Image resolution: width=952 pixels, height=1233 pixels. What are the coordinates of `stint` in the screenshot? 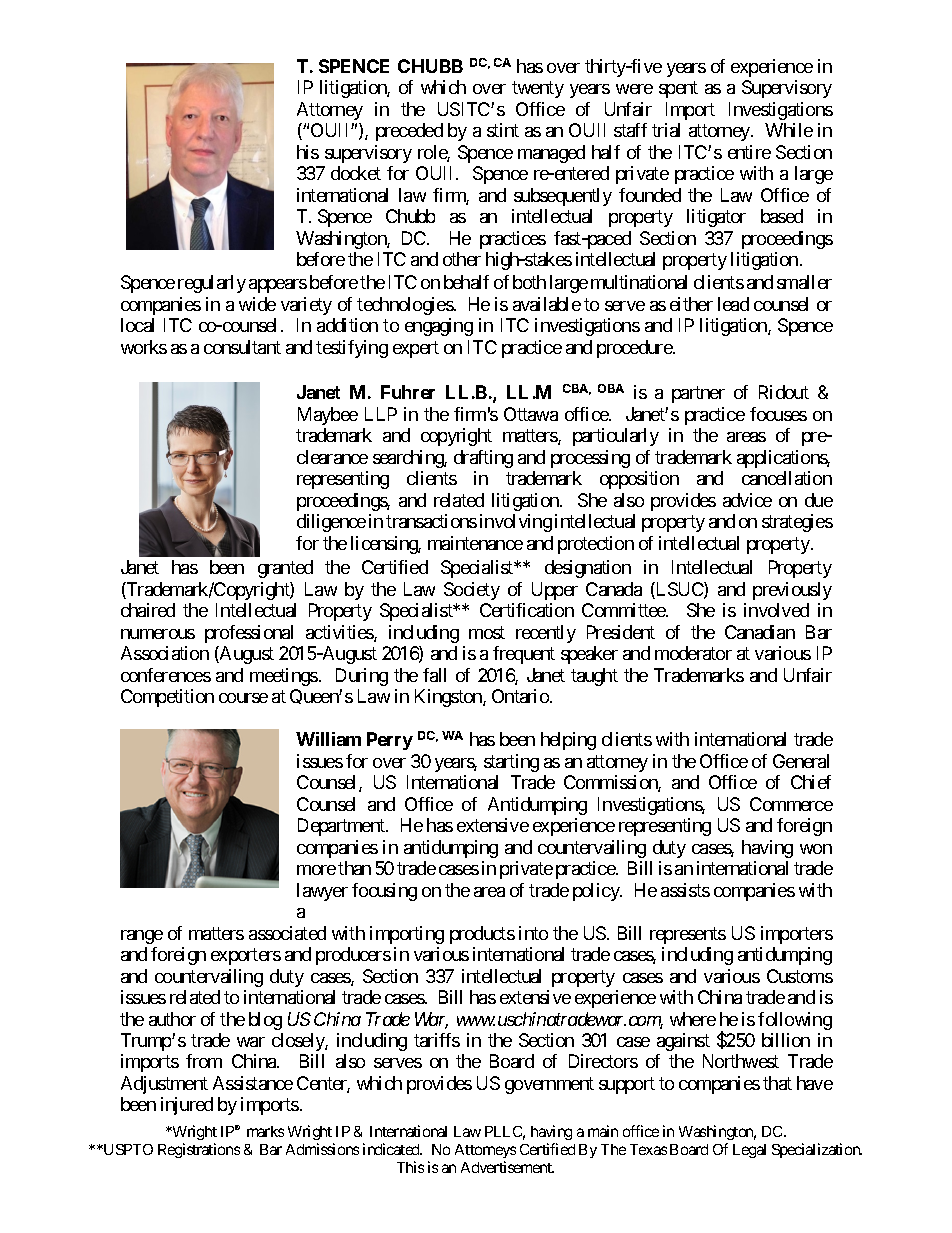 It's located at (503, 130).
